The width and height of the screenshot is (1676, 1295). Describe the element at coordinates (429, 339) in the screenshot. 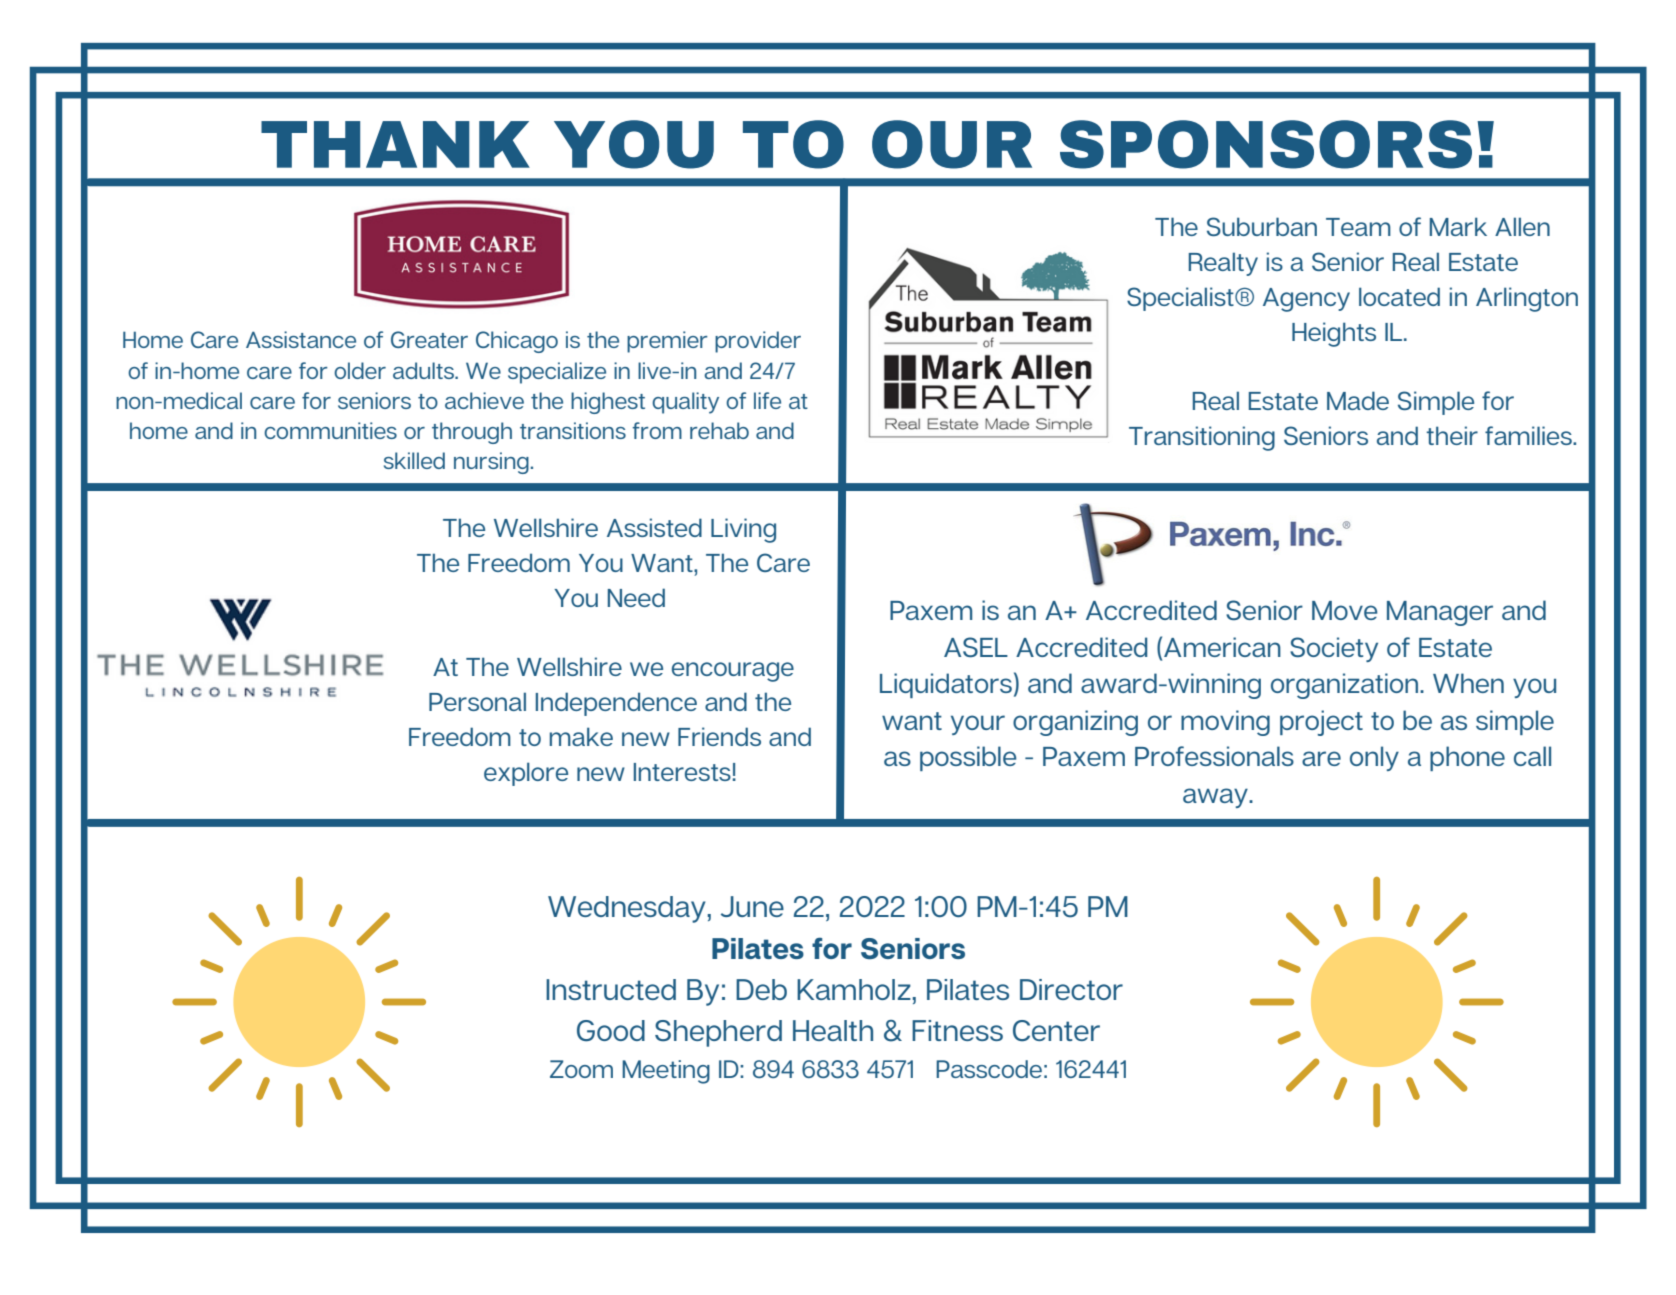

I see `Greater` at that location.
